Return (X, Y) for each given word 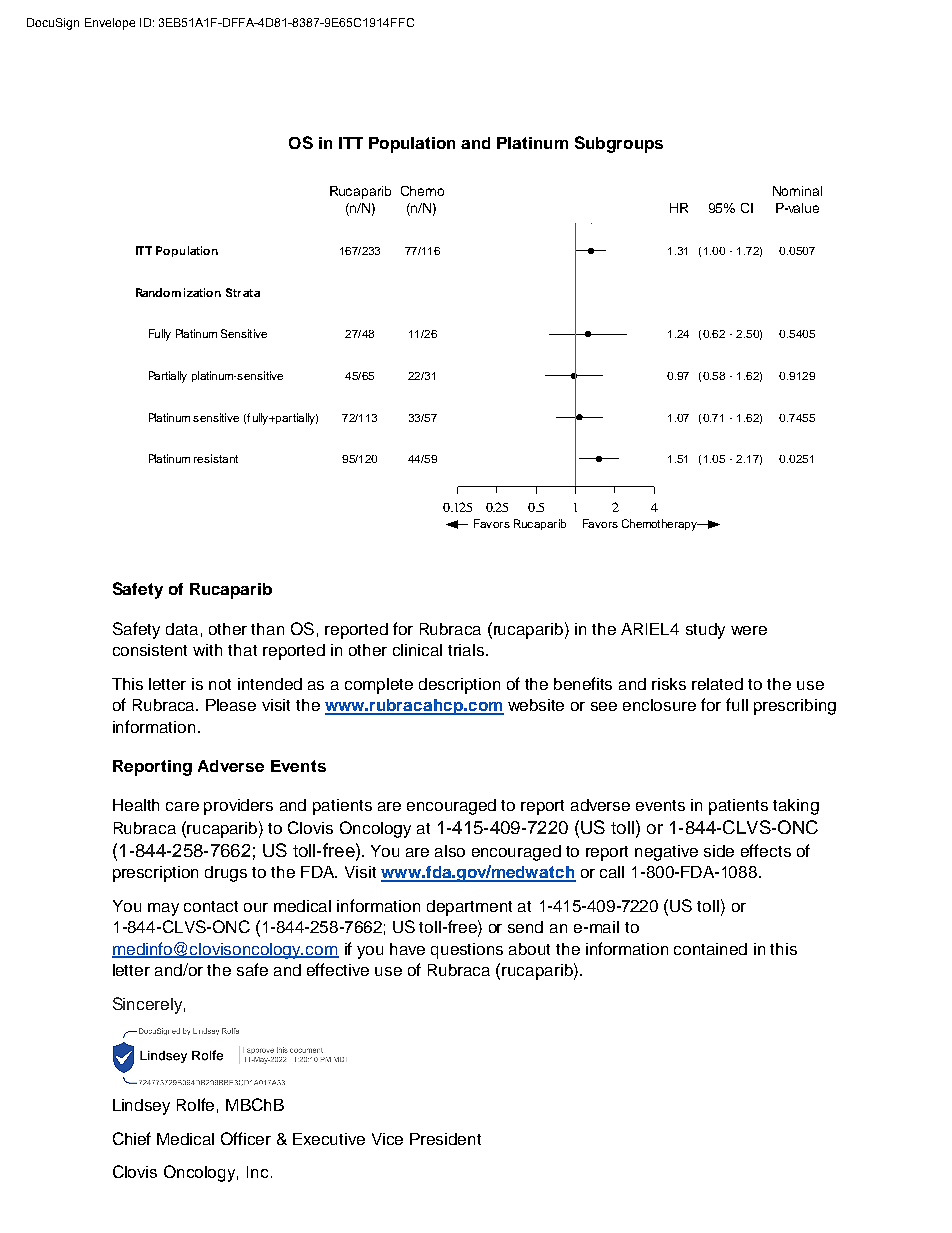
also (450, 851)
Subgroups (619, 144)
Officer (246, 1138)
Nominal (797, 191)
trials (467, 650)
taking (796, 807)
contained (710, 949)
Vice (387, 1139)
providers (238, 807)
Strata (243, 292)
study (705, 631)
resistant (216, 458)
